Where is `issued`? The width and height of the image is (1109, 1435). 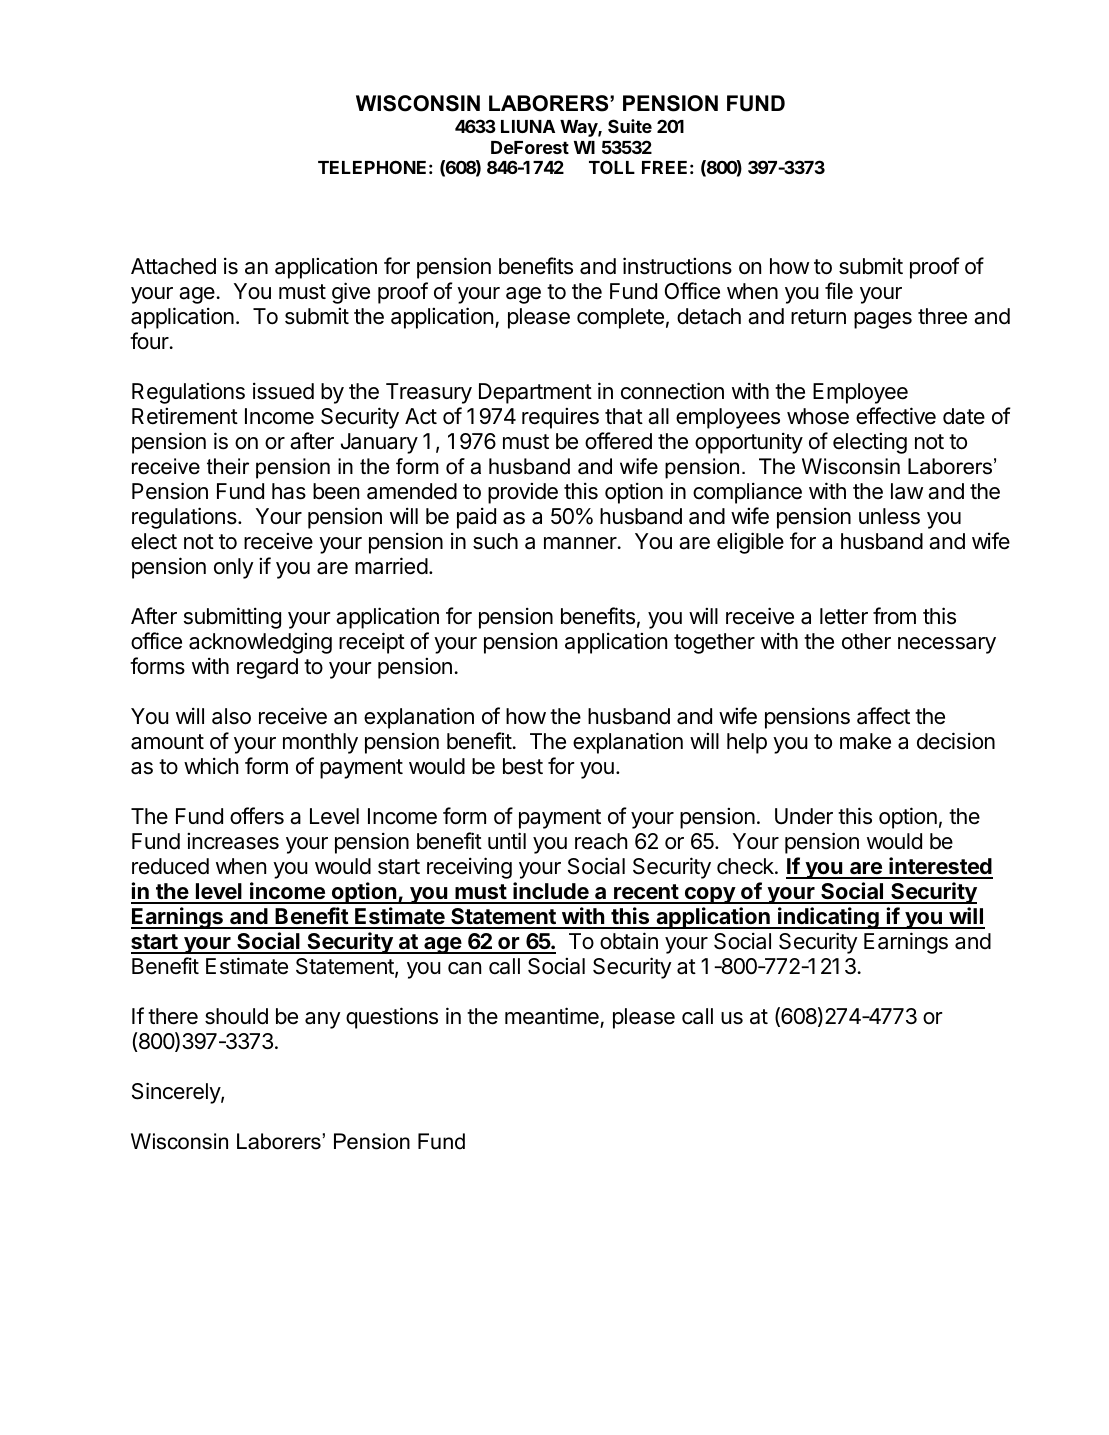
issued is located at coordinates (283, 391).
